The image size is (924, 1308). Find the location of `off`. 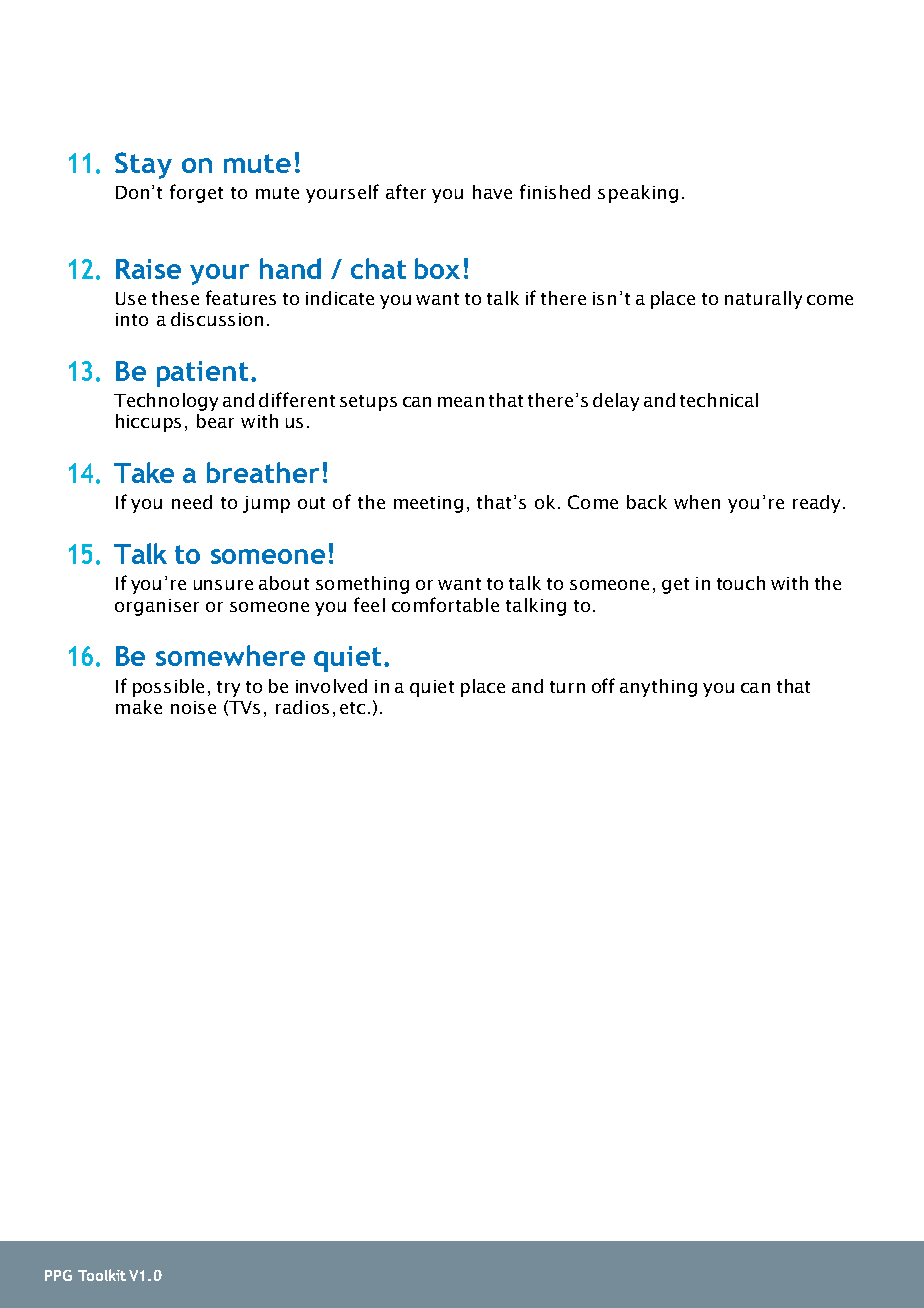

off is located at coordinates (603, 685).
